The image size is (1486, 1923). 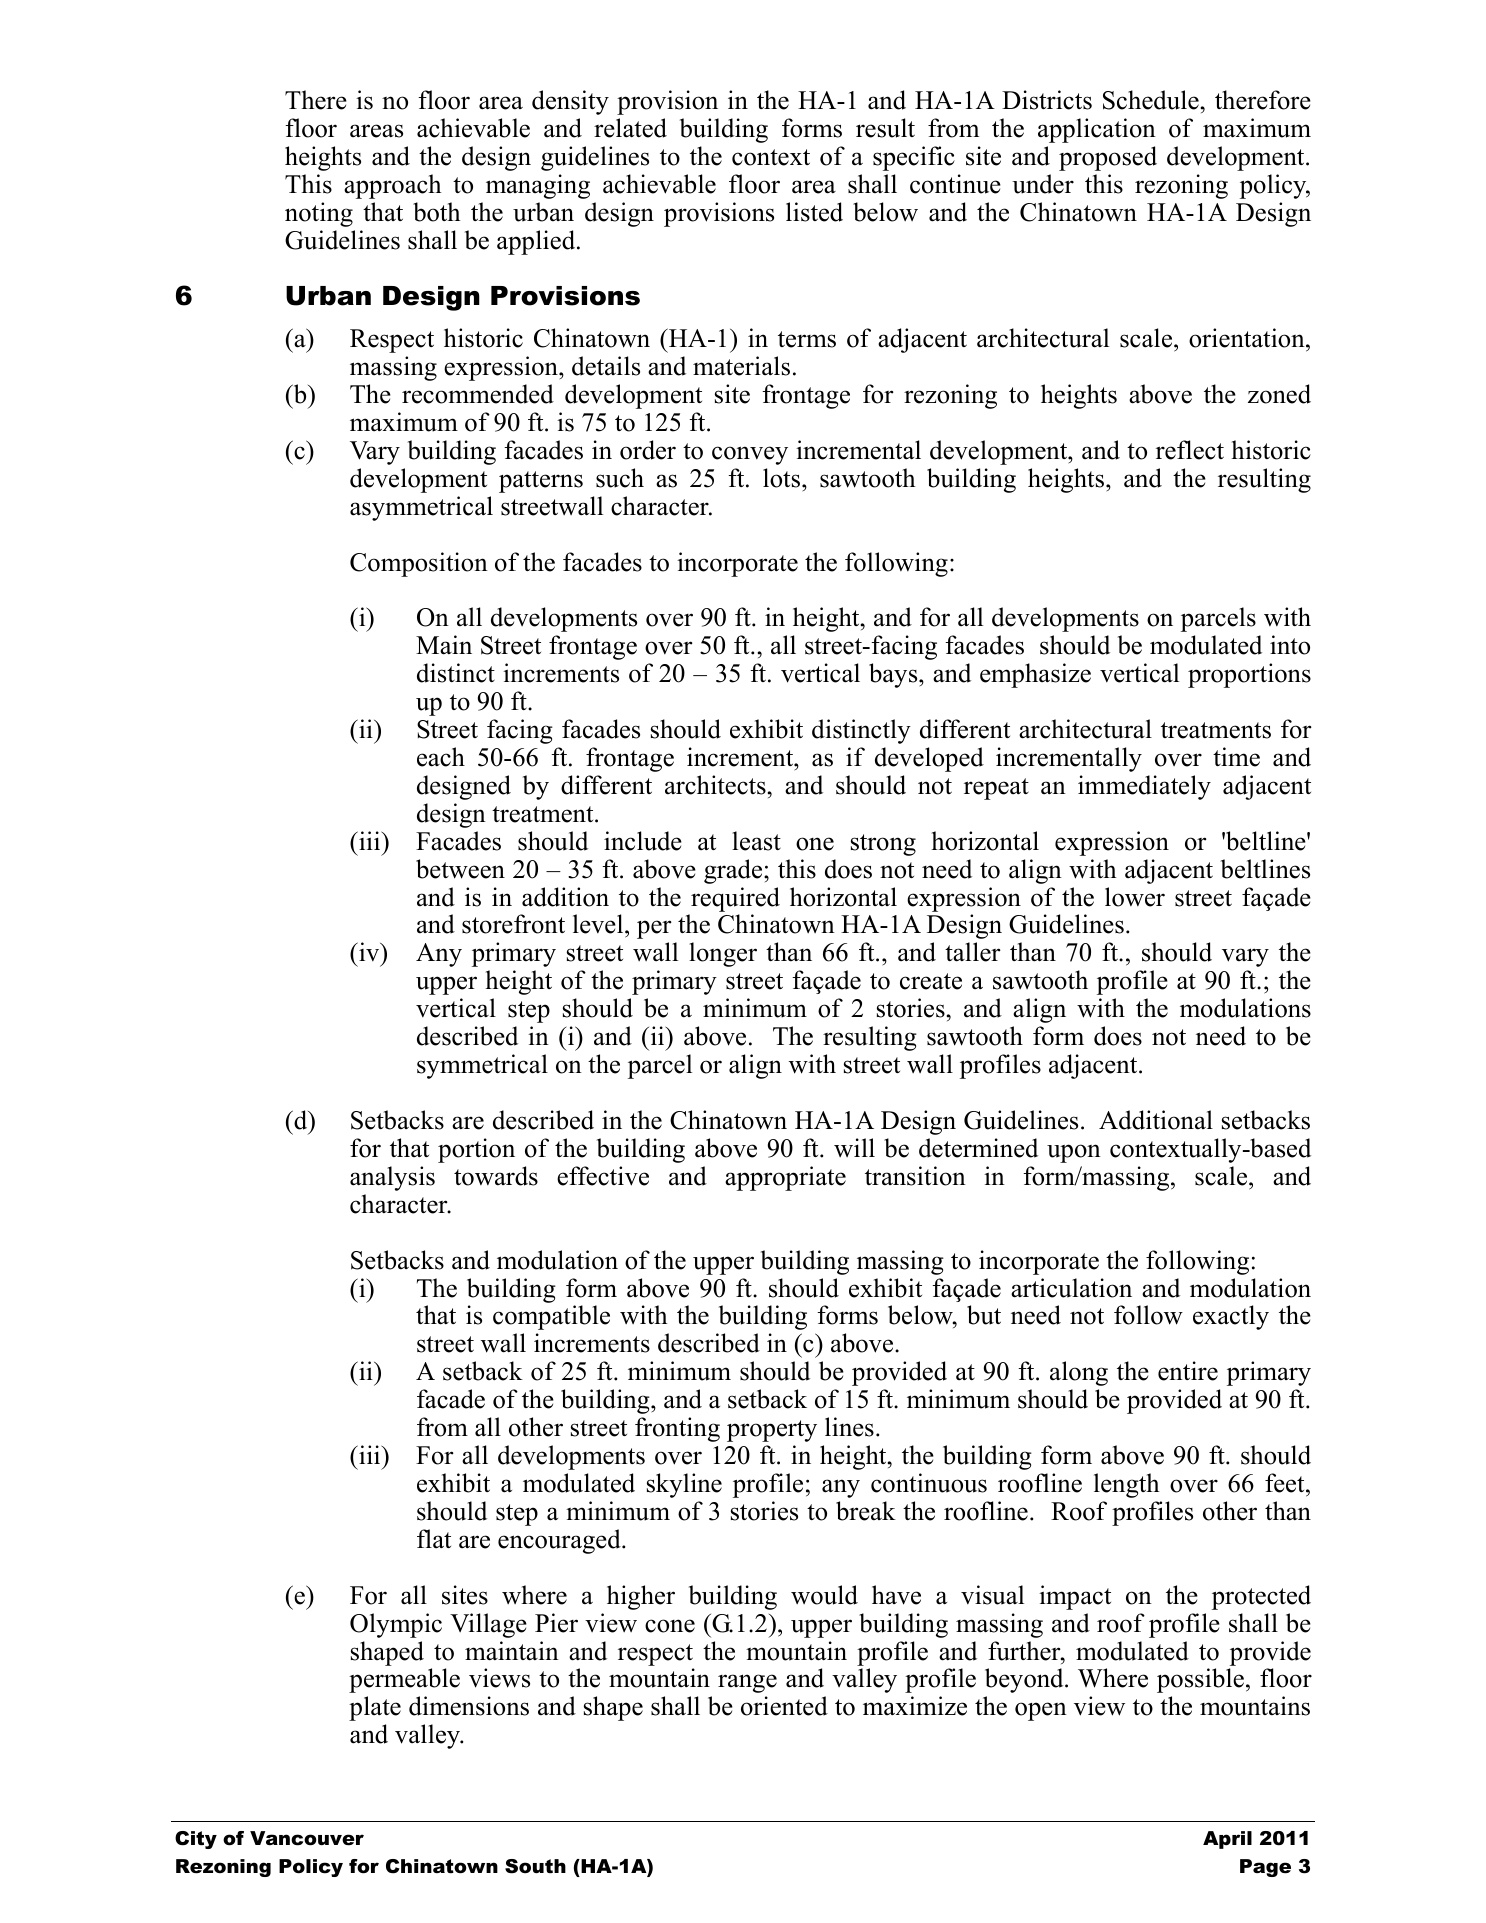 What do you see at coordinates (1108, 158) in the screenshot?
I see `proposed` at bounding box center [1108, 158].
